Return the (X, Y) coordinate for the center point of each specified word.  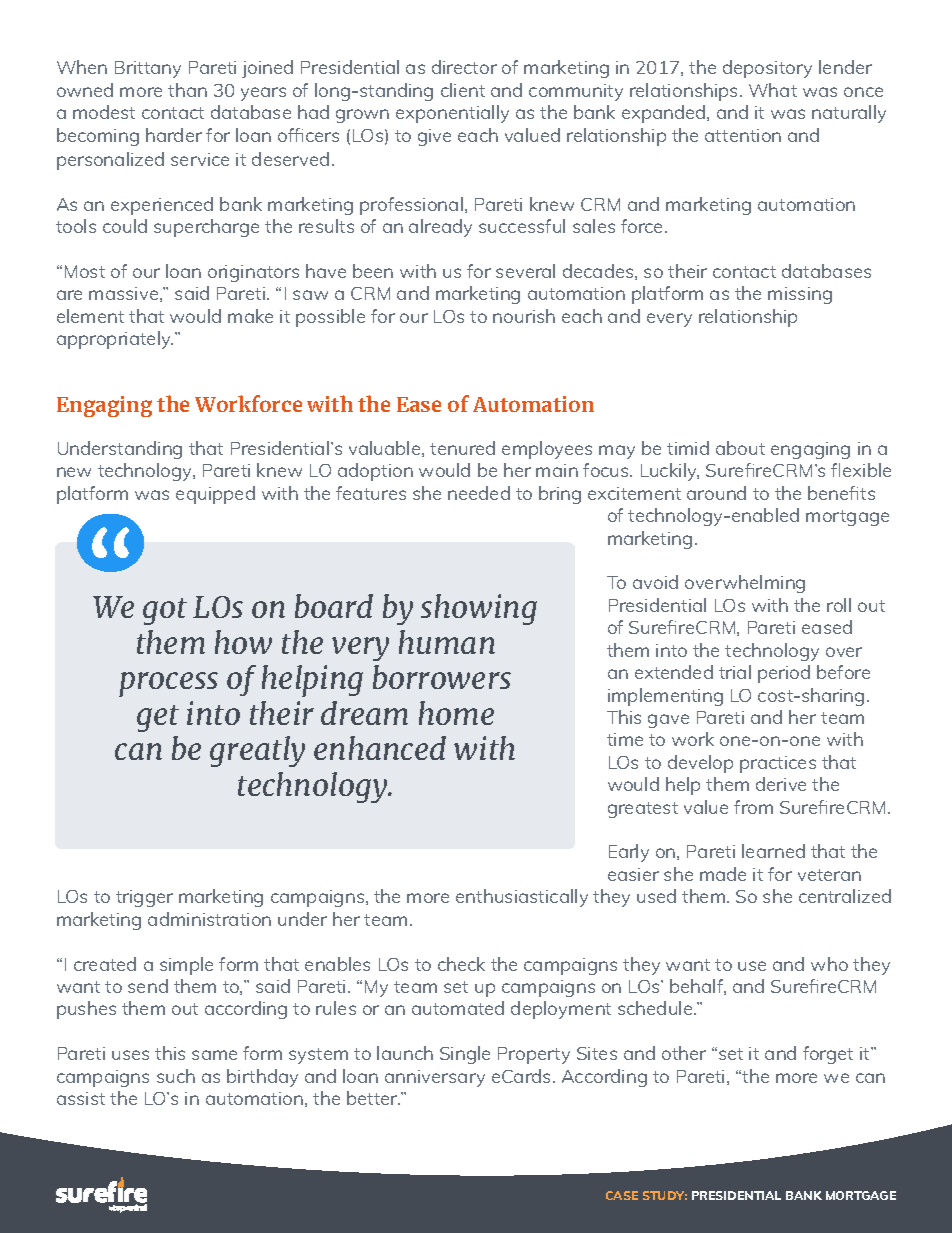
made (723, 874)
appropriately (115, 340)
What (773, 90)
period (784, 674)
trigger (144, 898)
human (447, 642)
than (187, 90)
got (165, 611)
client (463, 90)
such (176, 1076)
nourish (524, 316)
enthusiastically (522, 898)
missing (800, 295)
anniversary (435, 1078)
